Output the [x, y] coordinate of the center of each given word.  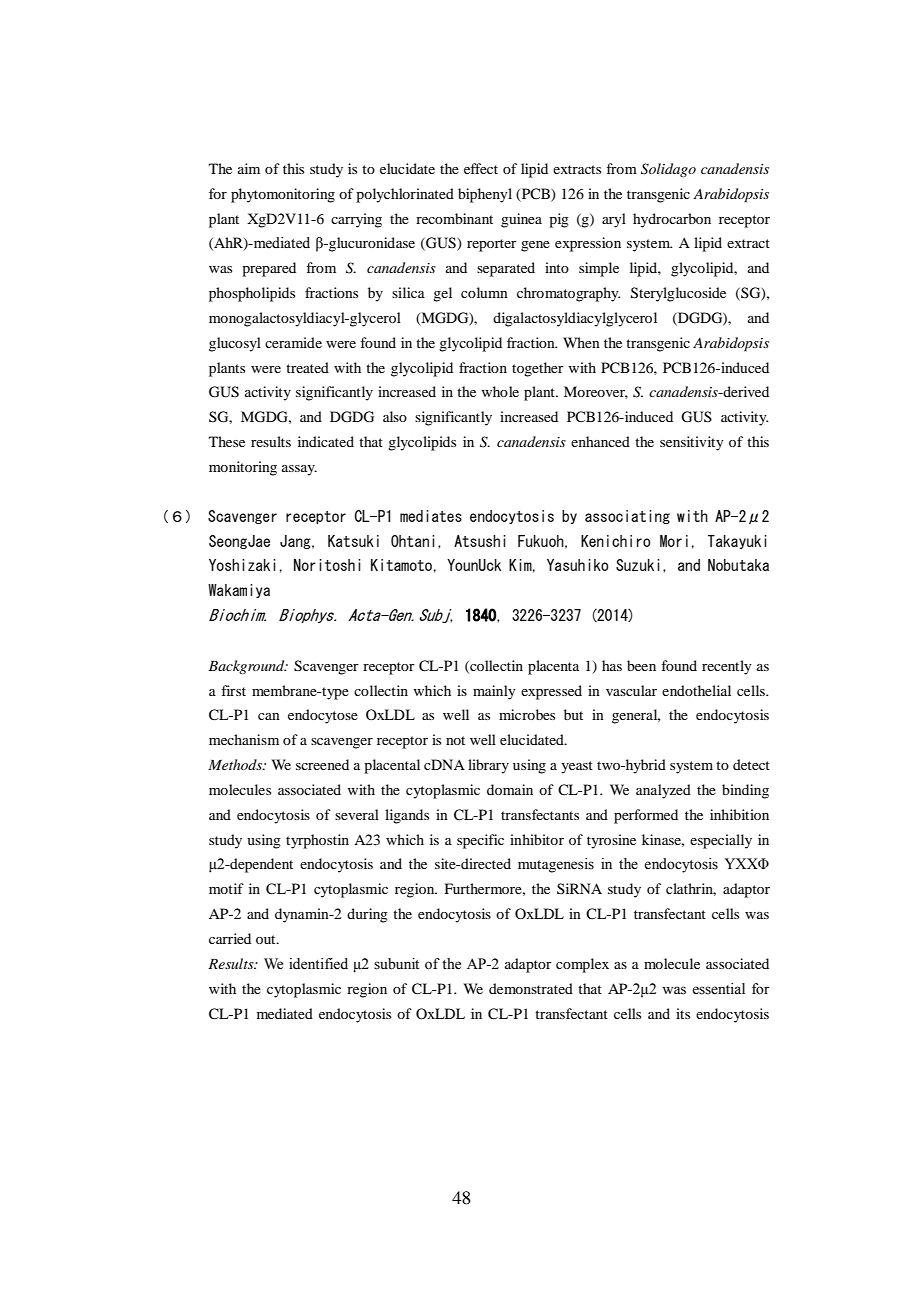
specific [480, 841]
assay [299, 470]
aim [249, 168]
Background [247, 667]
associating [627, 517]
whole [500, 391]
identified [318, 964]
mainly [494, 692]
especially [721, 841]
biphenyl [485, 195]
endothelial [696, 690]
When [581, 342]
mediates [431, 516]
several [357, 814]
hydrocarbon [672, 220]
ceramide [293, 342]
